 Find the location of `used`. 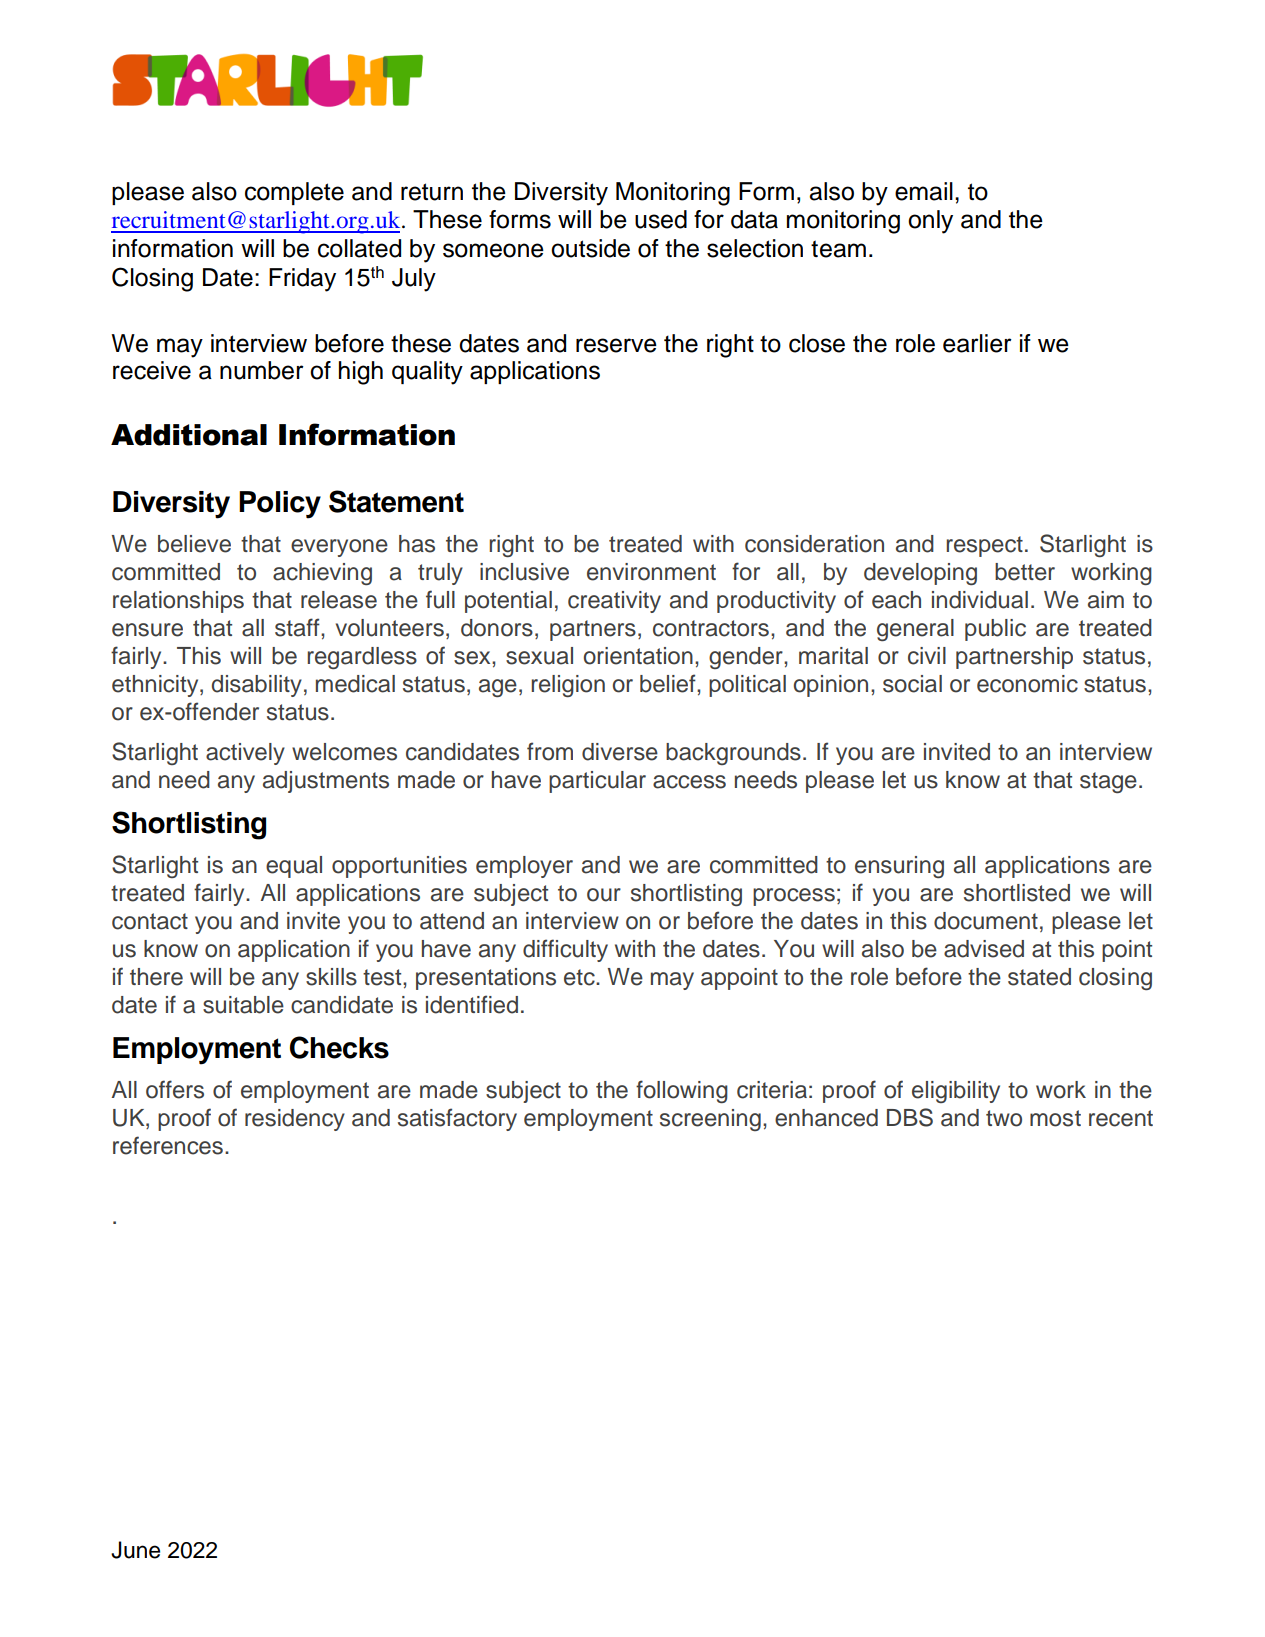

used is located at coordinates (661, 219).
